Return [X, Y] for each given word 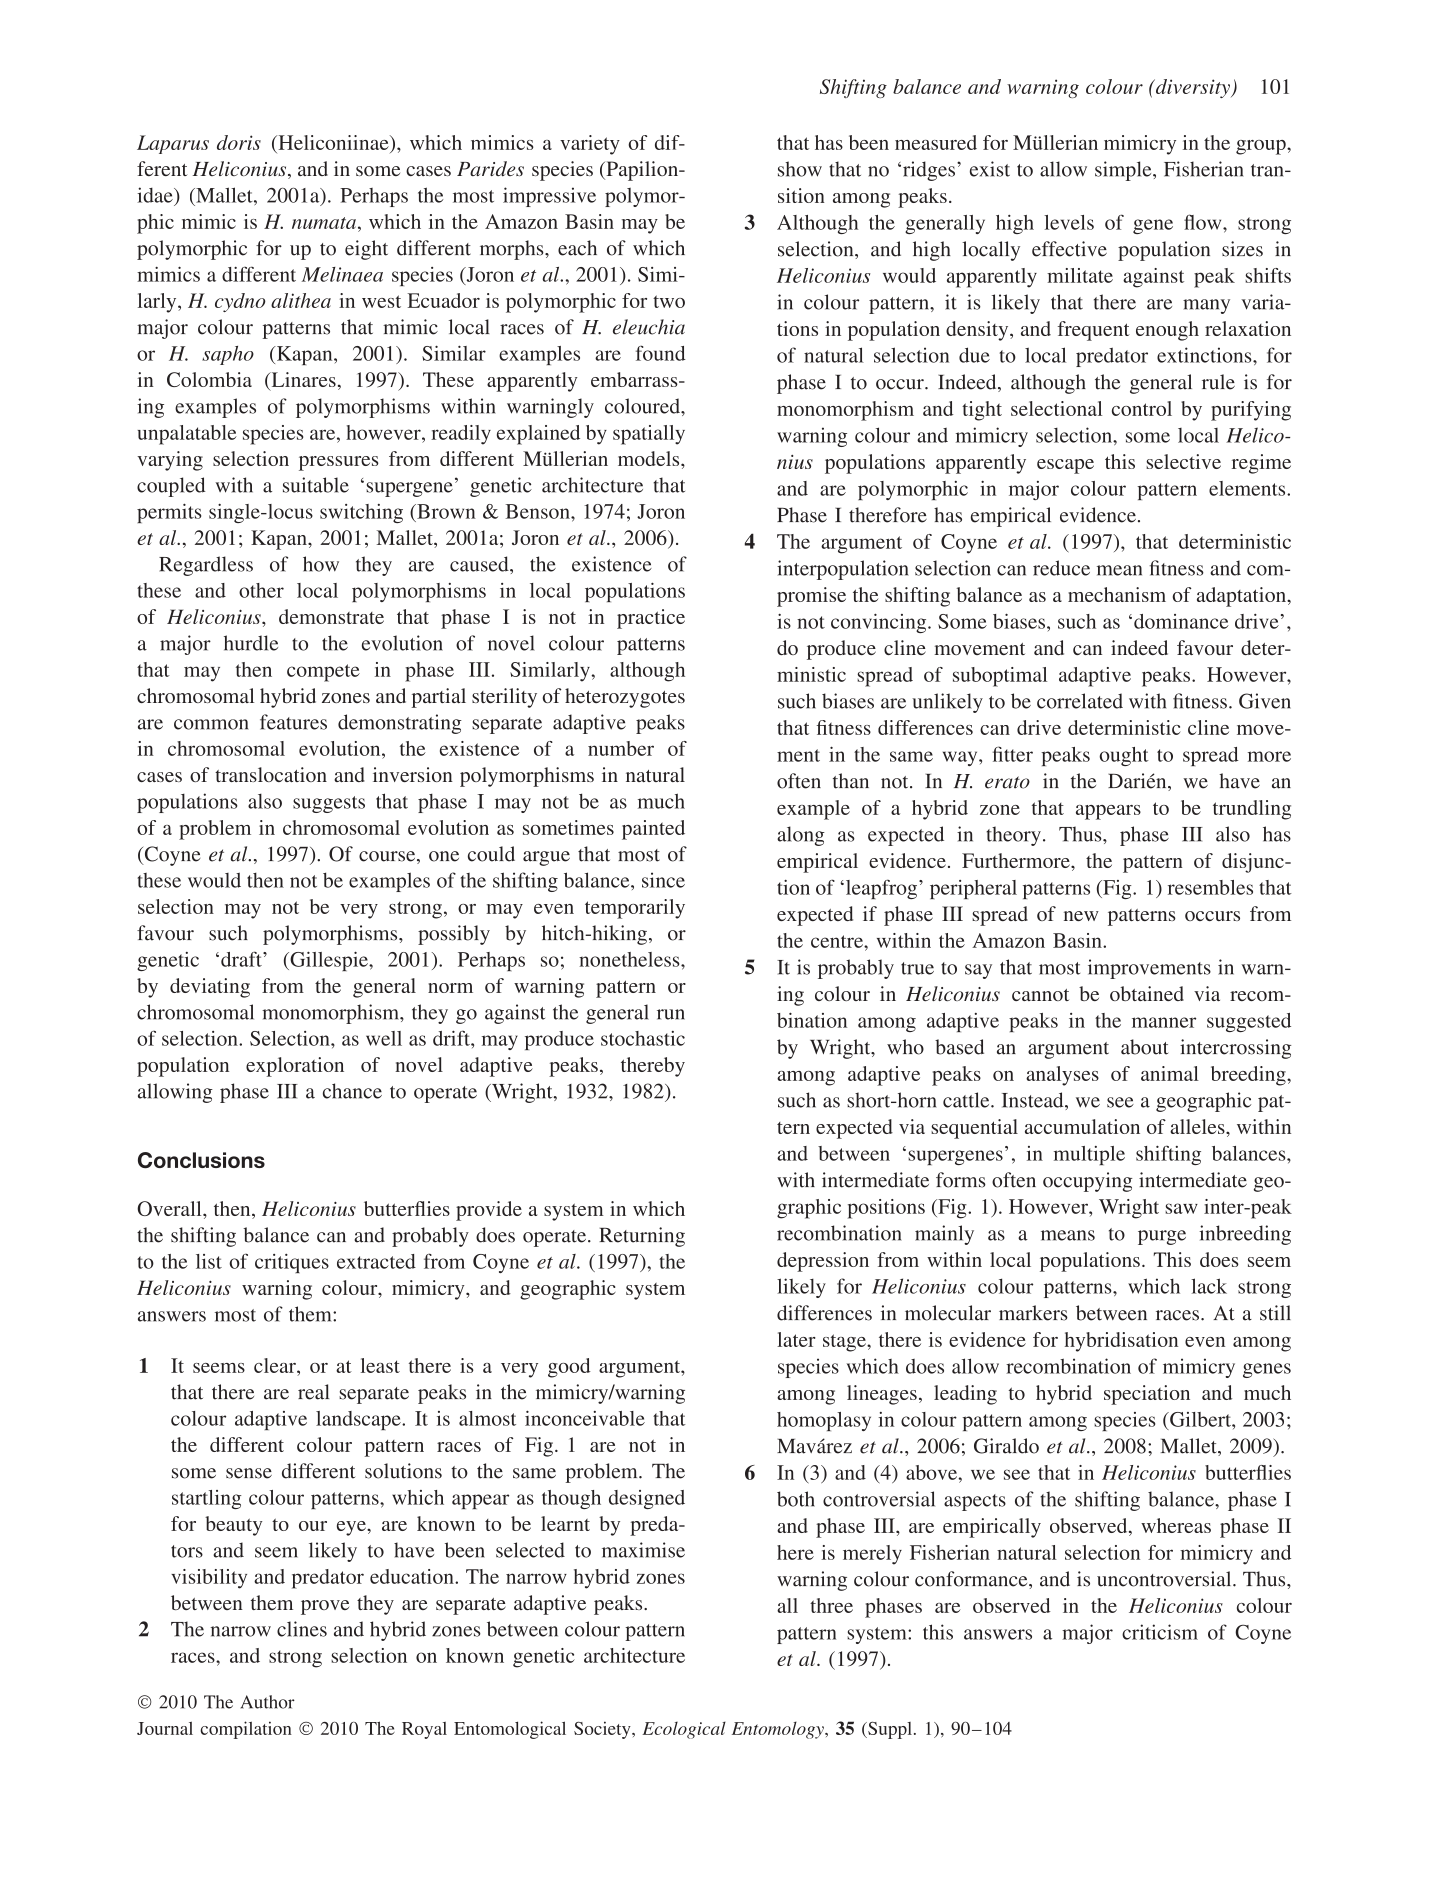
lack [1209, 1286]
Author [268, 1702]
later [796, 1339]
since [663, 880]
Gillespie [329, 961]
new [1081, 916]
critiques [292, 1263]
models [650, 458]
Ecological [684, 1730]
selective [1183, 461]
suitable [316, 485]
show [800, 169]
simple [1124, 171]
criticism [1160, 1632]
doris [239, 142]
